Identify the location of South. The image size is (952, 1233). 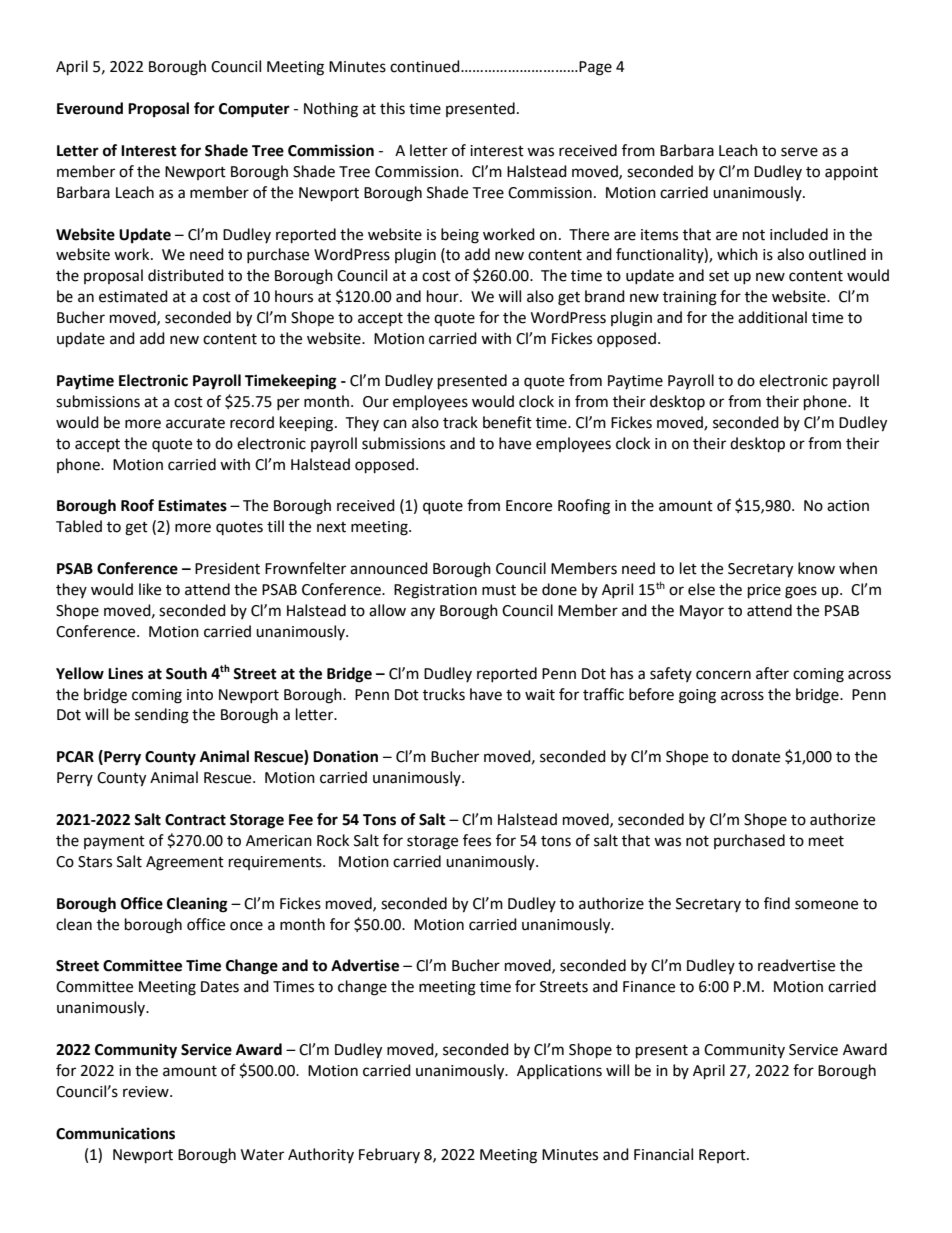
(186, 673).
